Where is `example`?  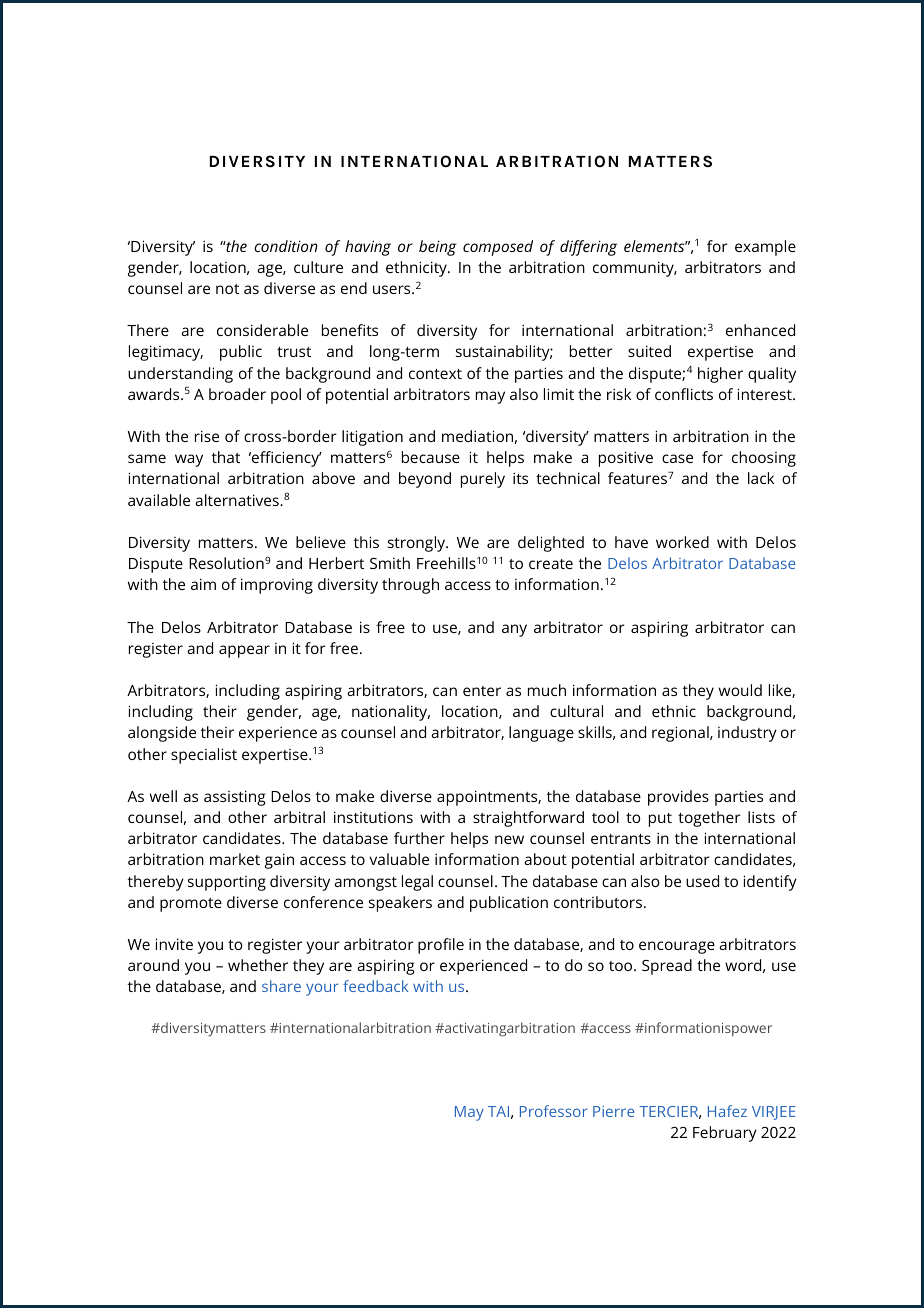 example is located at coordinates (765, 248).
